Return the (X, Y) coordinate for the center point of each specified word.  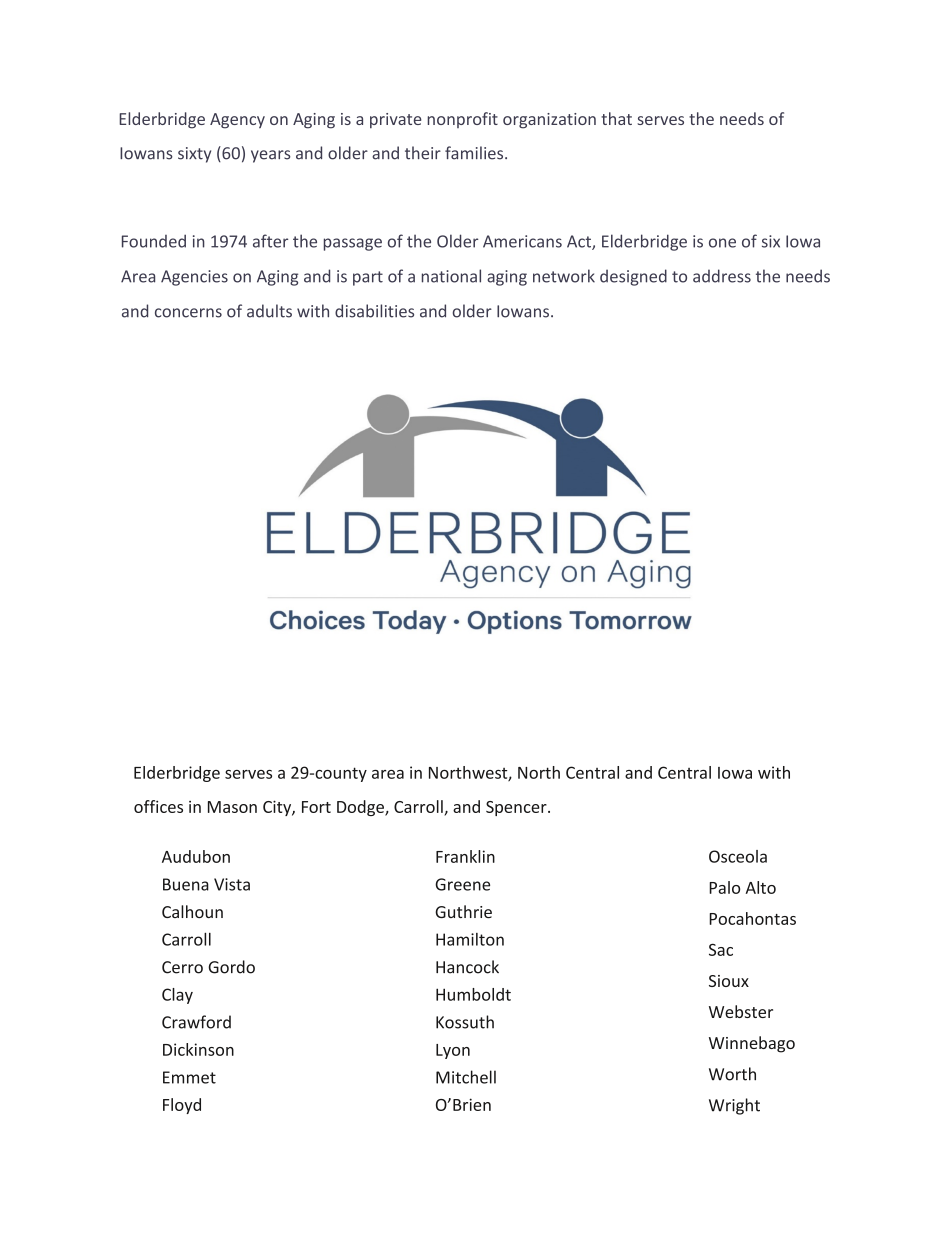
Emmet (189, 1077)
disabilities (374, 311)
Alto (761, 887)
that (616, 118)
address (722, 276)
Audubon (196, 856)
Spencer (517, 808)
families (475, 153)
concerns (188, 313)
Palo (724, 887)
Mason (232, 807)
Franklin (465, 856)
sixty (194, 155)
